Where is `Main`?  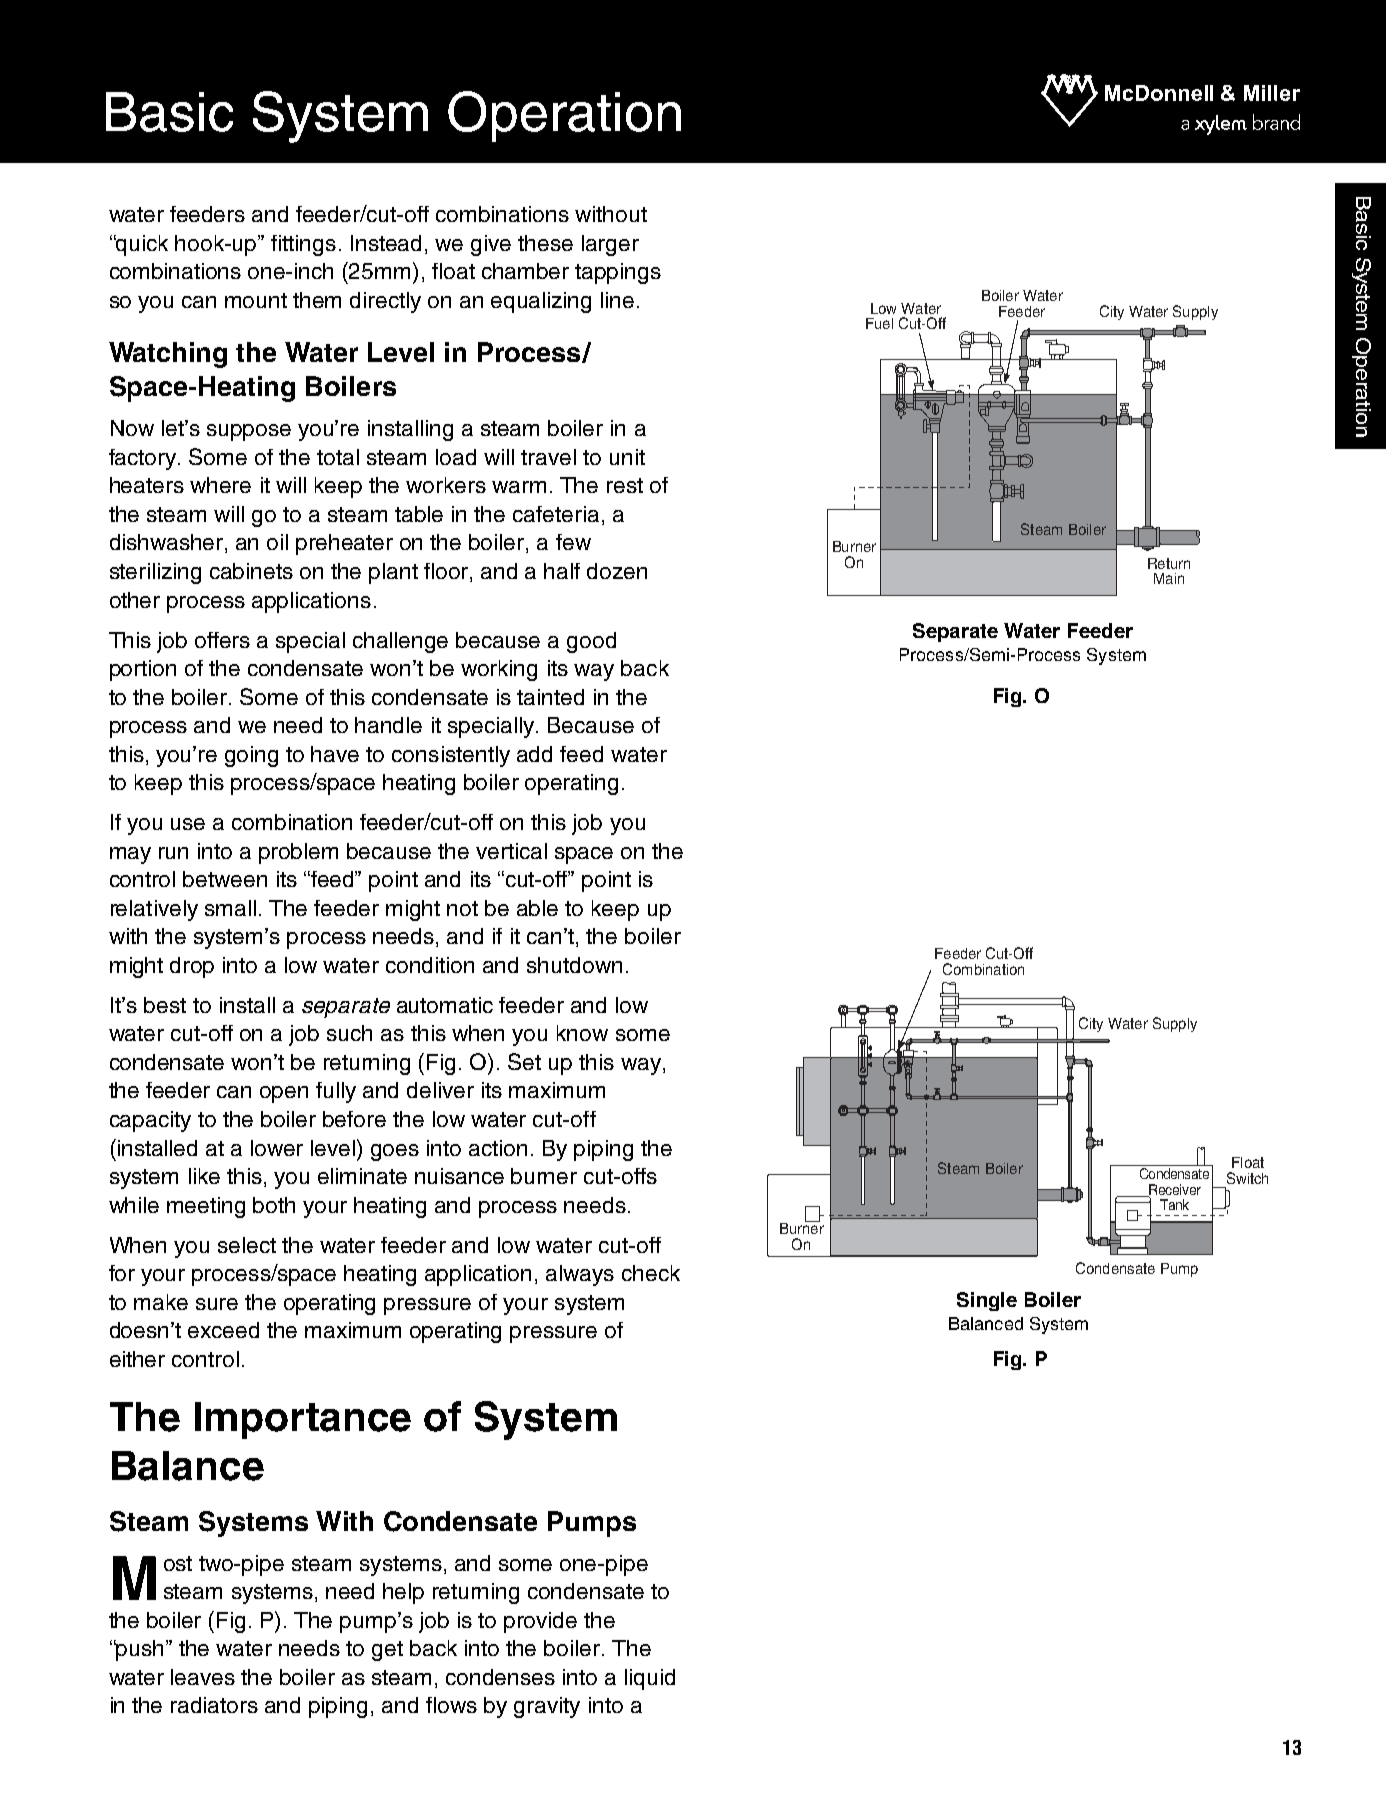 Main is located at coordinates (1169, 578).
